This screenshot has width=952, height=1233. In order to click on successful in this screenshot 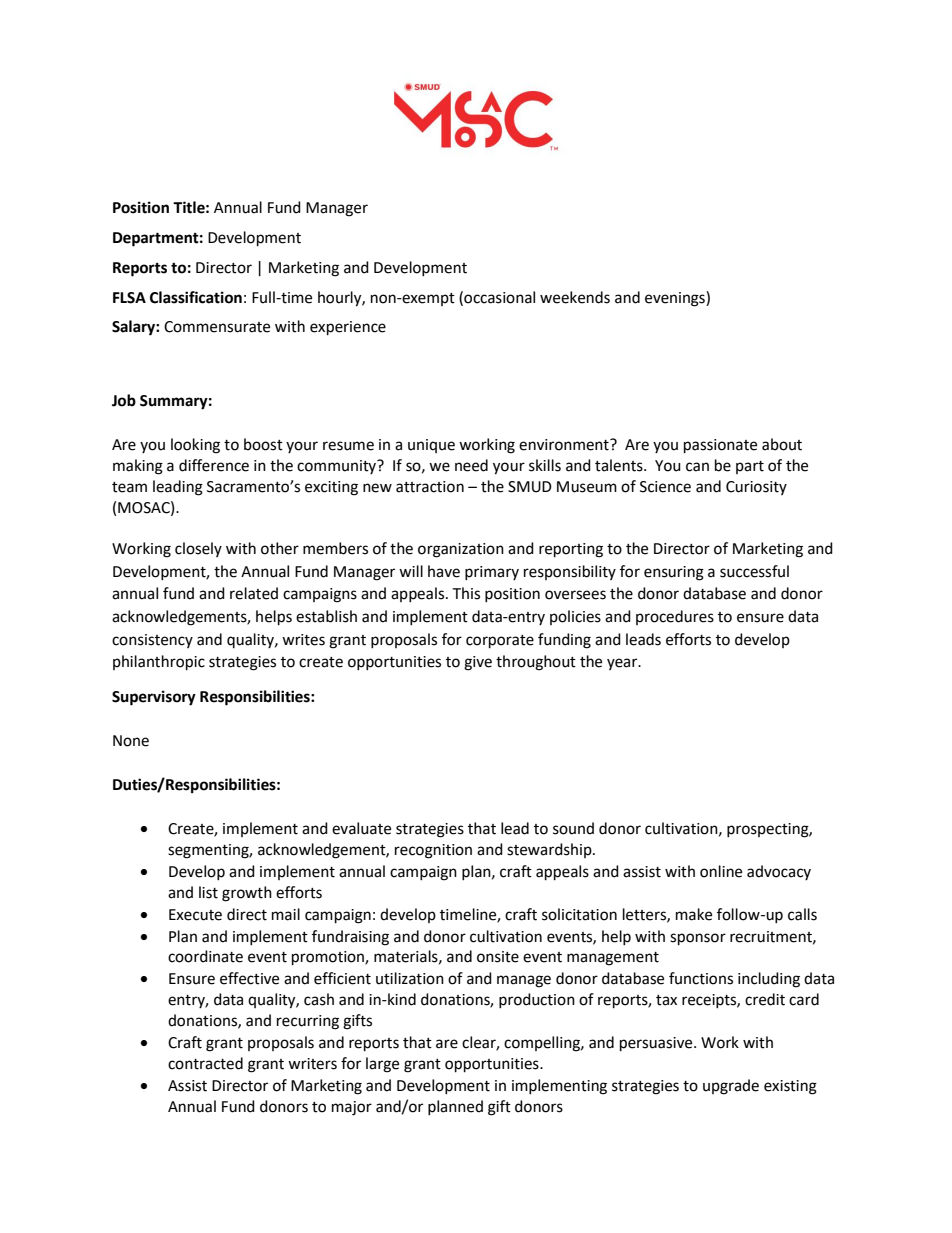, I will do `click(754, 571)`.
